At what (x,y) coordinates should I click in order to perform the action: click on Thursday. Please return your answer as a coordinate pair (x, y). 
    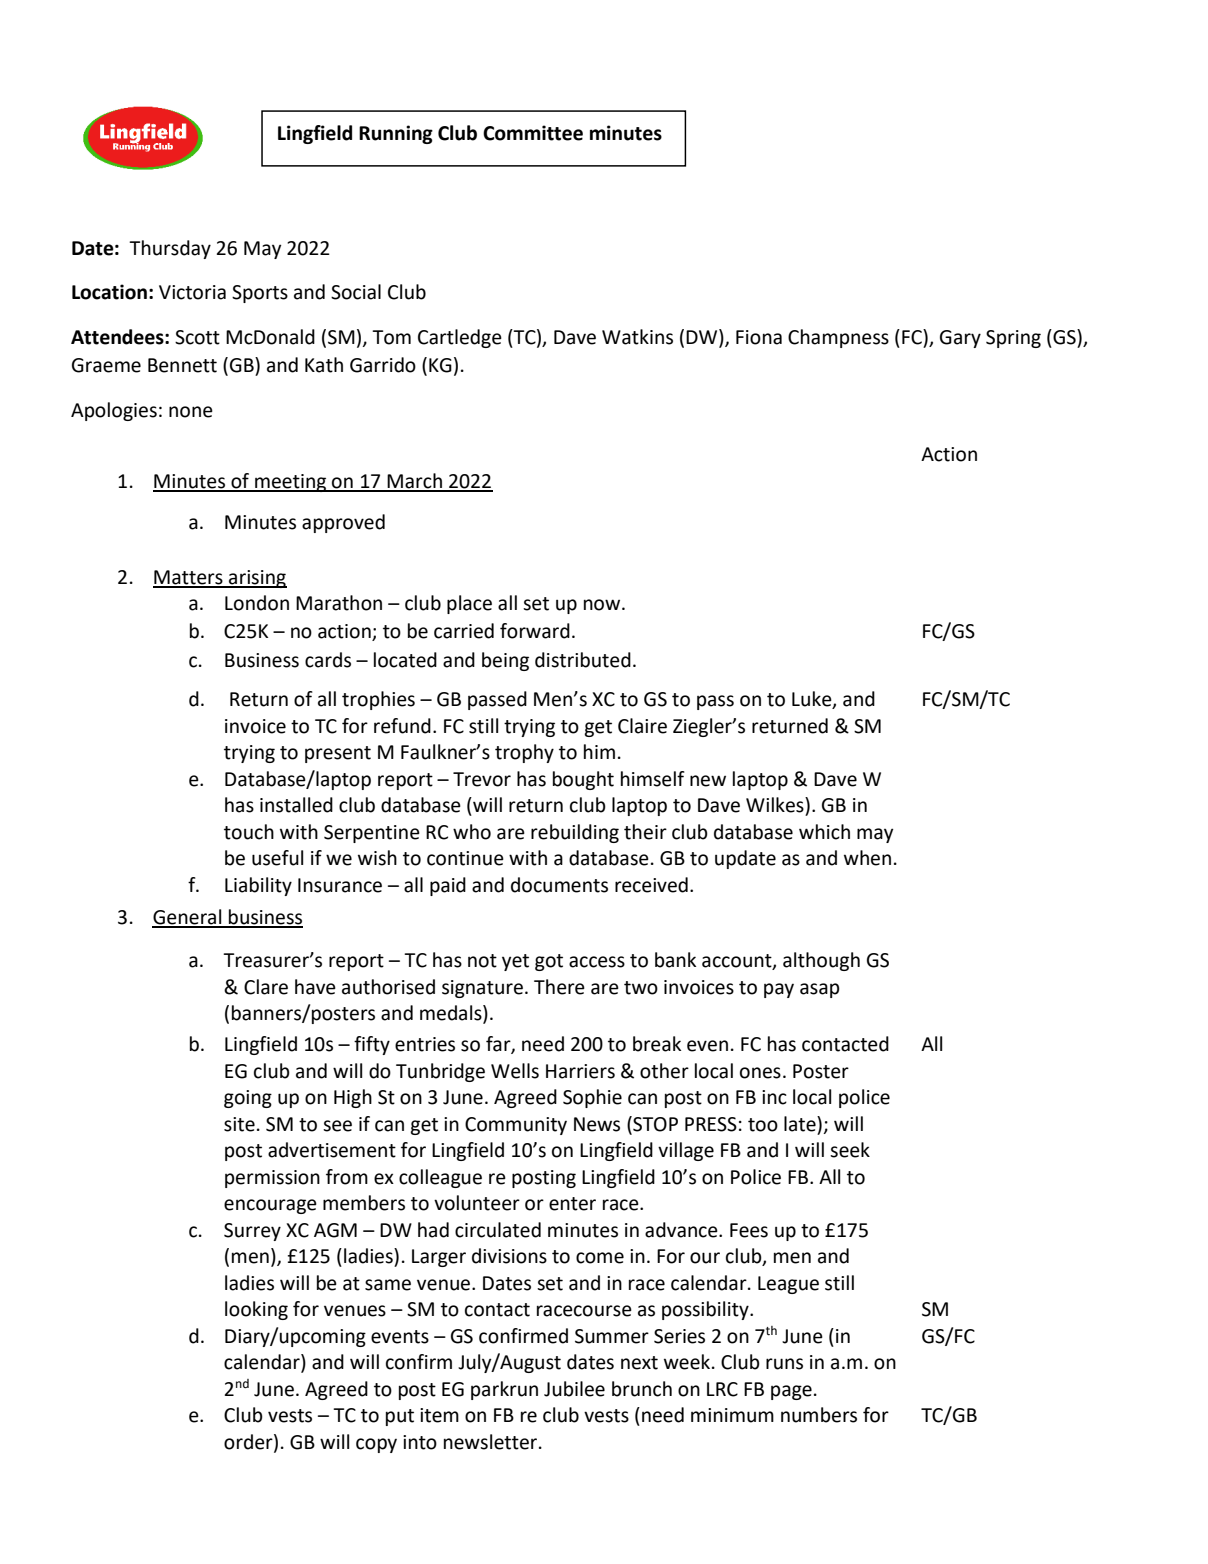
    Looking at the image, I should click on (170, 249).
